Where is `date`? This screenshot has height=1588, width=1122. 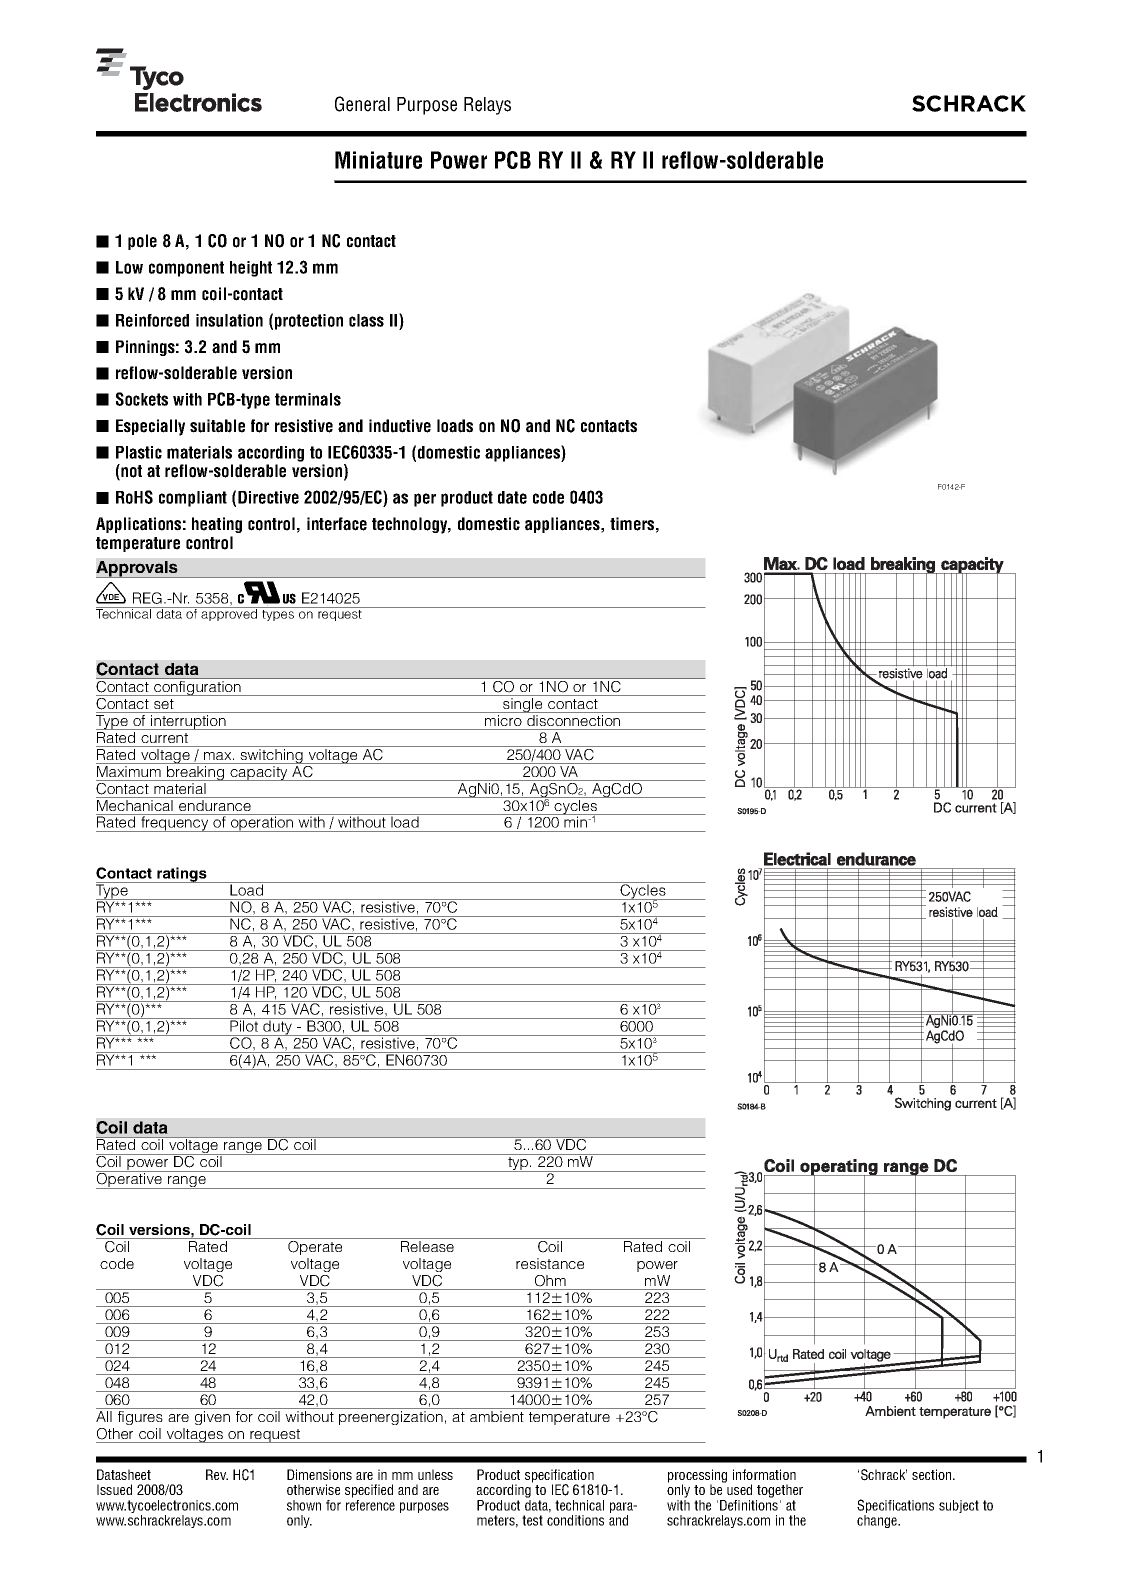
date is located at coordinates (512, 497).
